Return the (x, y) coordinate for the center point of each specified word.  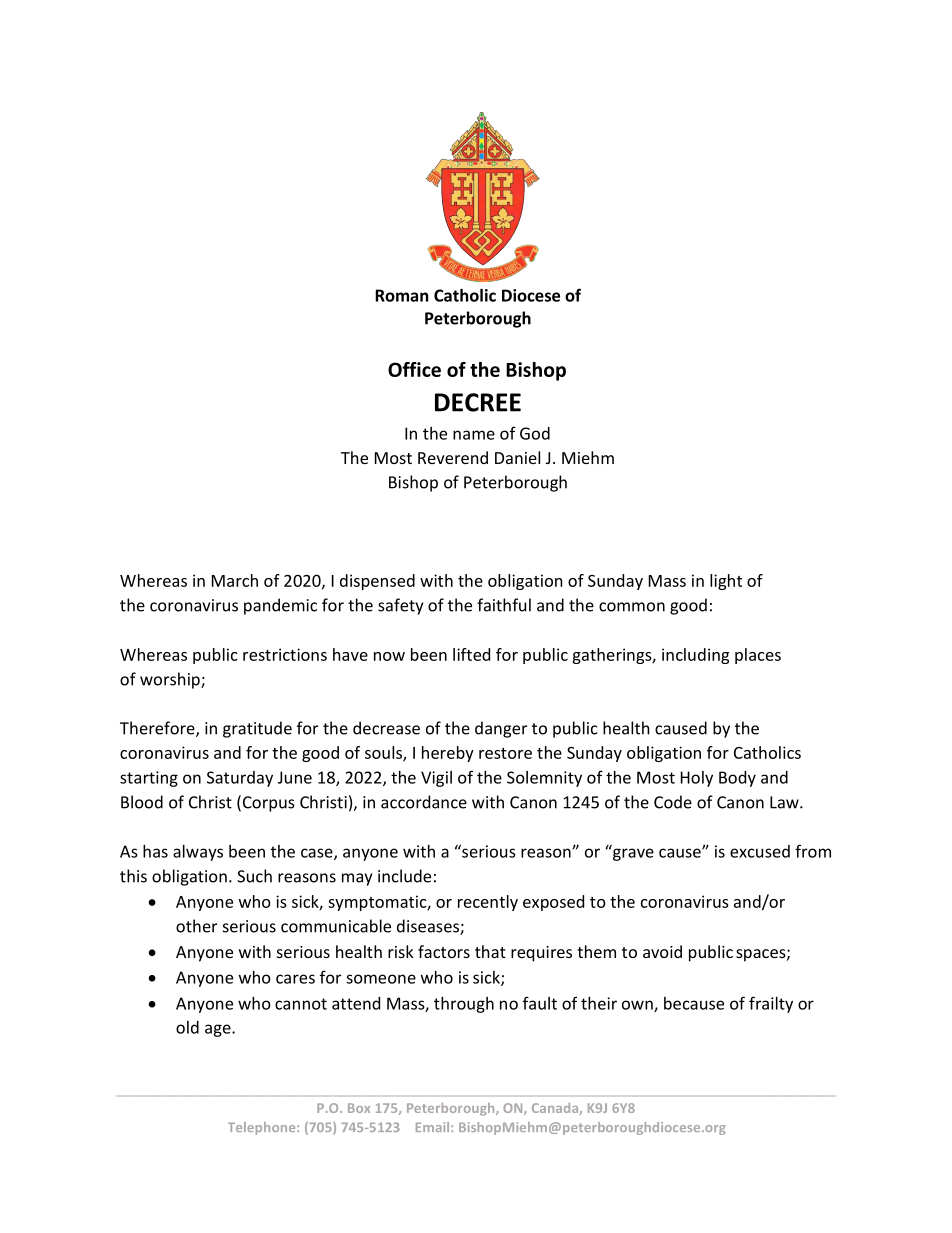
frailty (771, 1004)
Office (414, 369)
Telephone (263, 1128)
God (535, 433)
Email (434, 1127)
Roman (401, 295)
